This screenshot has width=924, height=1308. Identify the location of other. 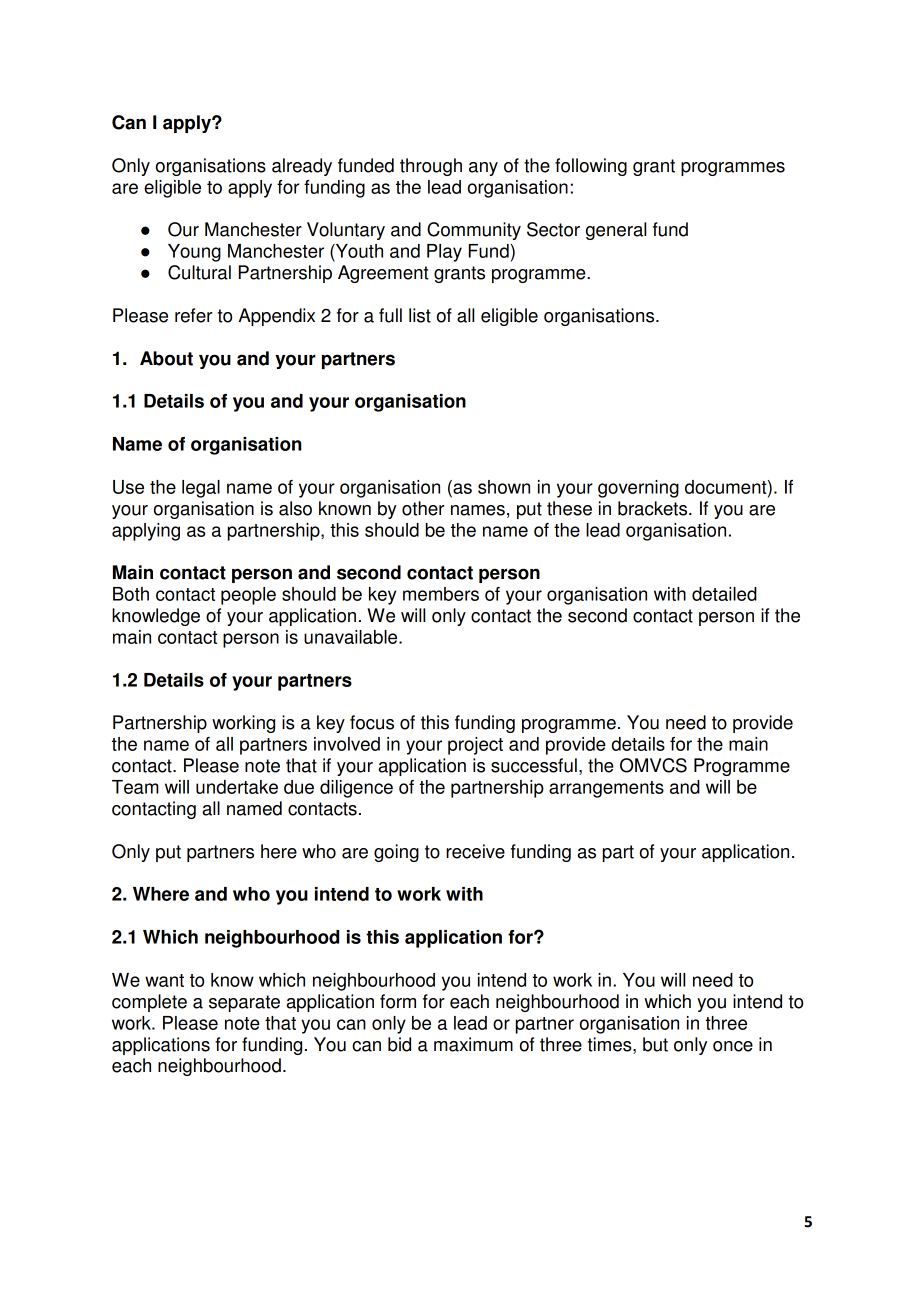
(423, 508).
